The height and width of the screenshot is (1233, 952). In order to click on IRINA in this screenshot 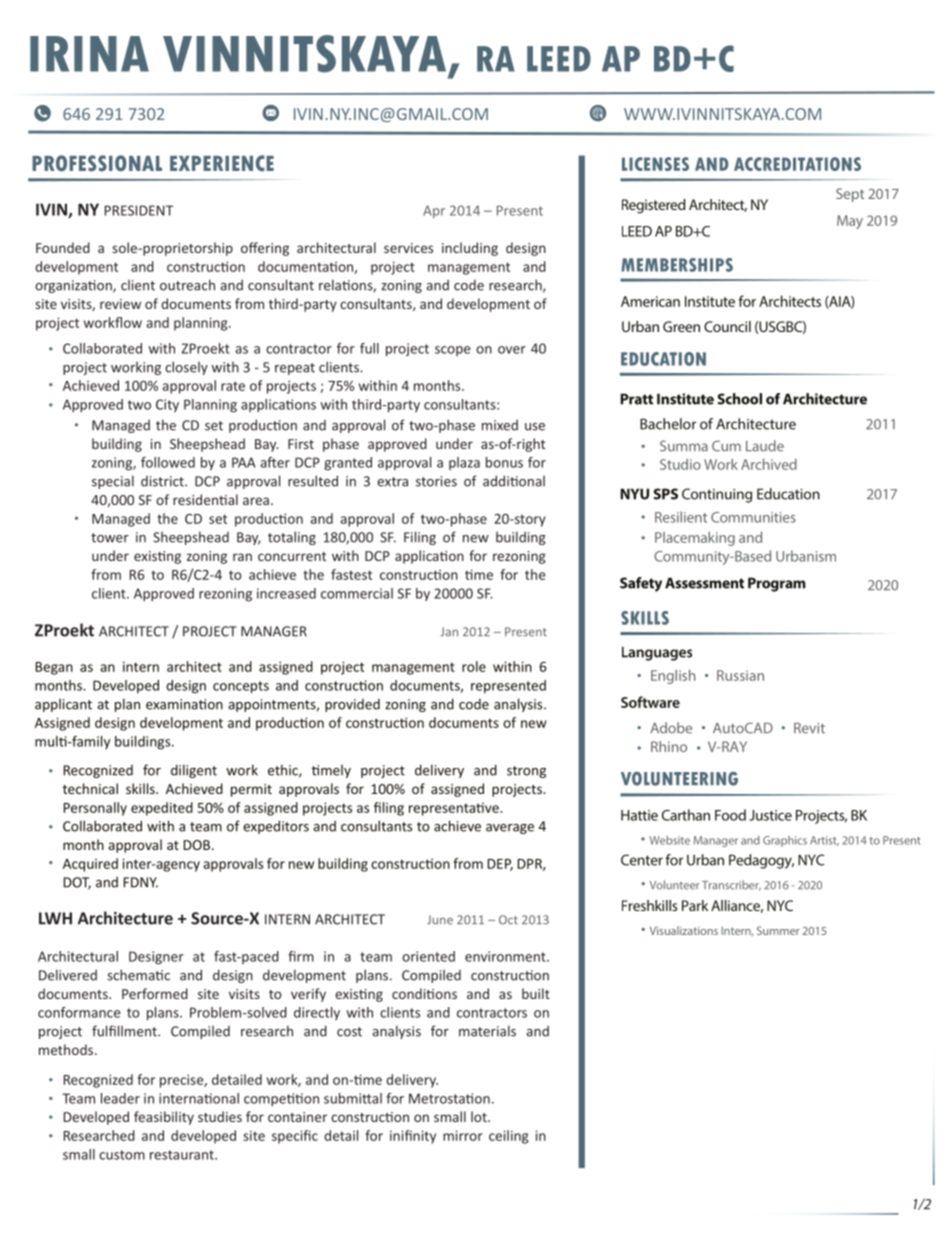, I will do `click(89, 54)`.
